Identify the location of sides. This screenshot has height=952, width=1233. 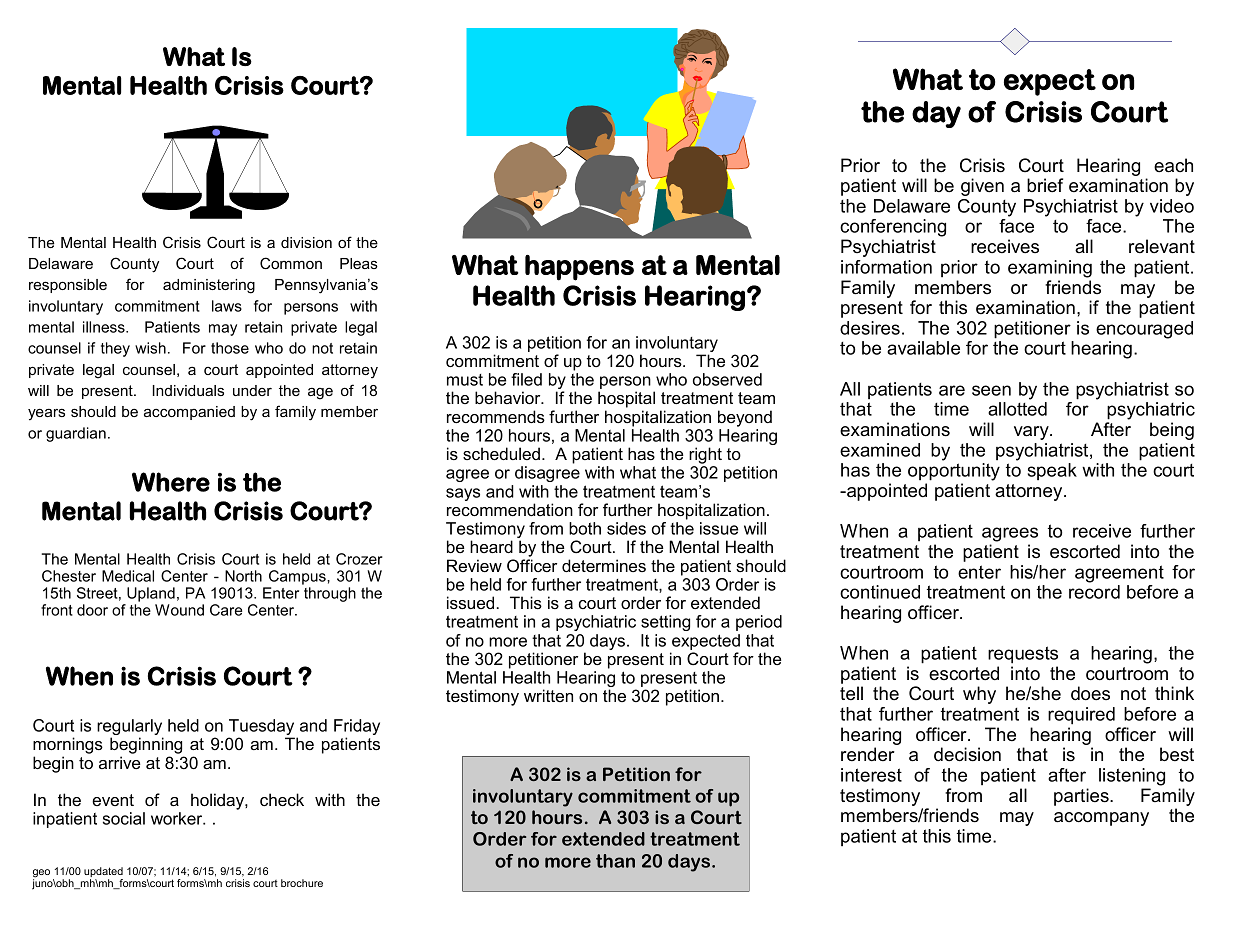
(626, 528).
